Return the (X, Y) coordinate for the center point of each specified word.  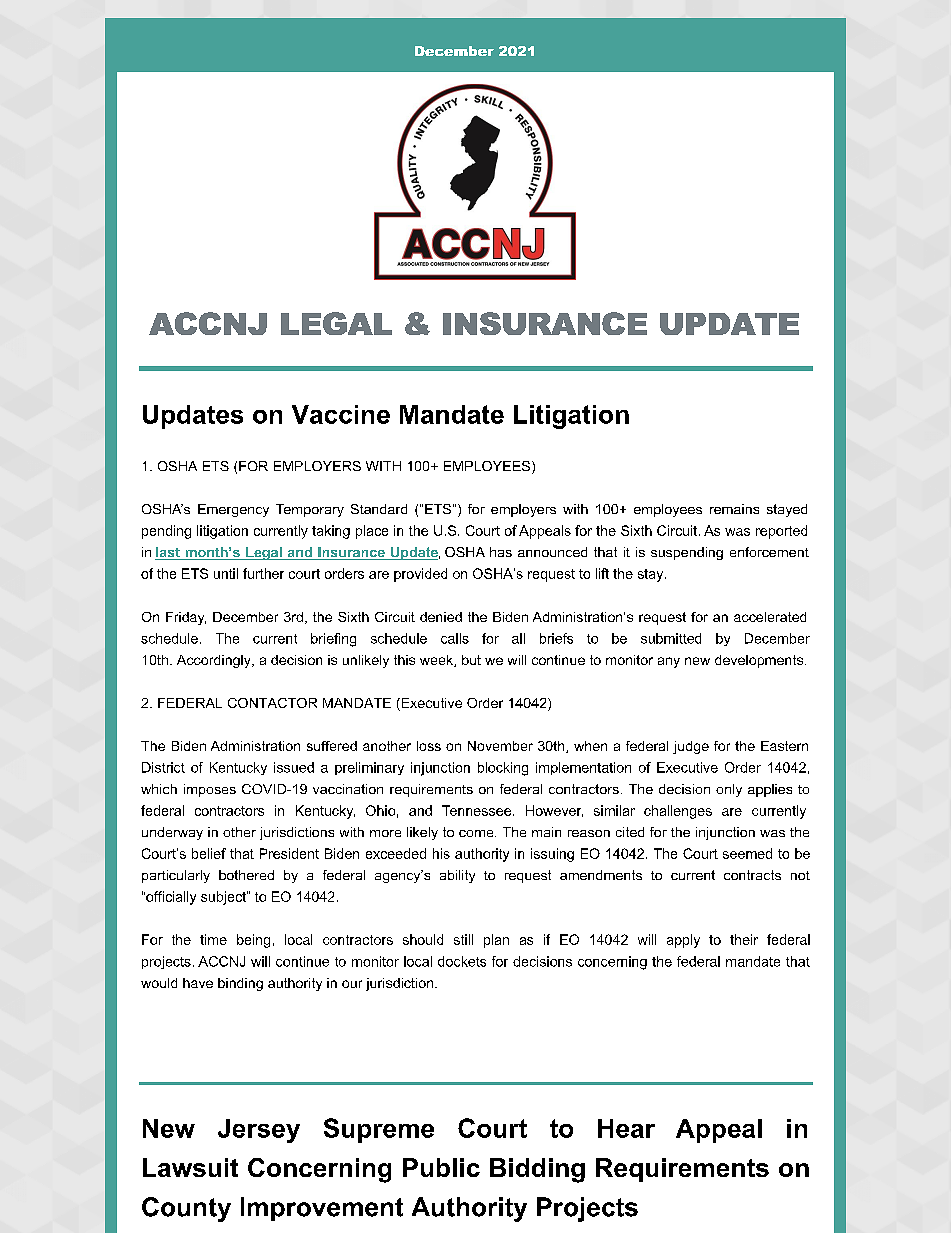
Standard (379, 509)
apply (683, 941)
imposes (210, 790)
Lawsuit (190, 1167)
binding (240, 984)
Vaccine (341, 414)
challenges (678, 812)
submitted (671, 638)
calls (455, 638)
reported (781, 532)
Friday (186, 618)
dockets (462, 961)
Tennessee (478, 810)
